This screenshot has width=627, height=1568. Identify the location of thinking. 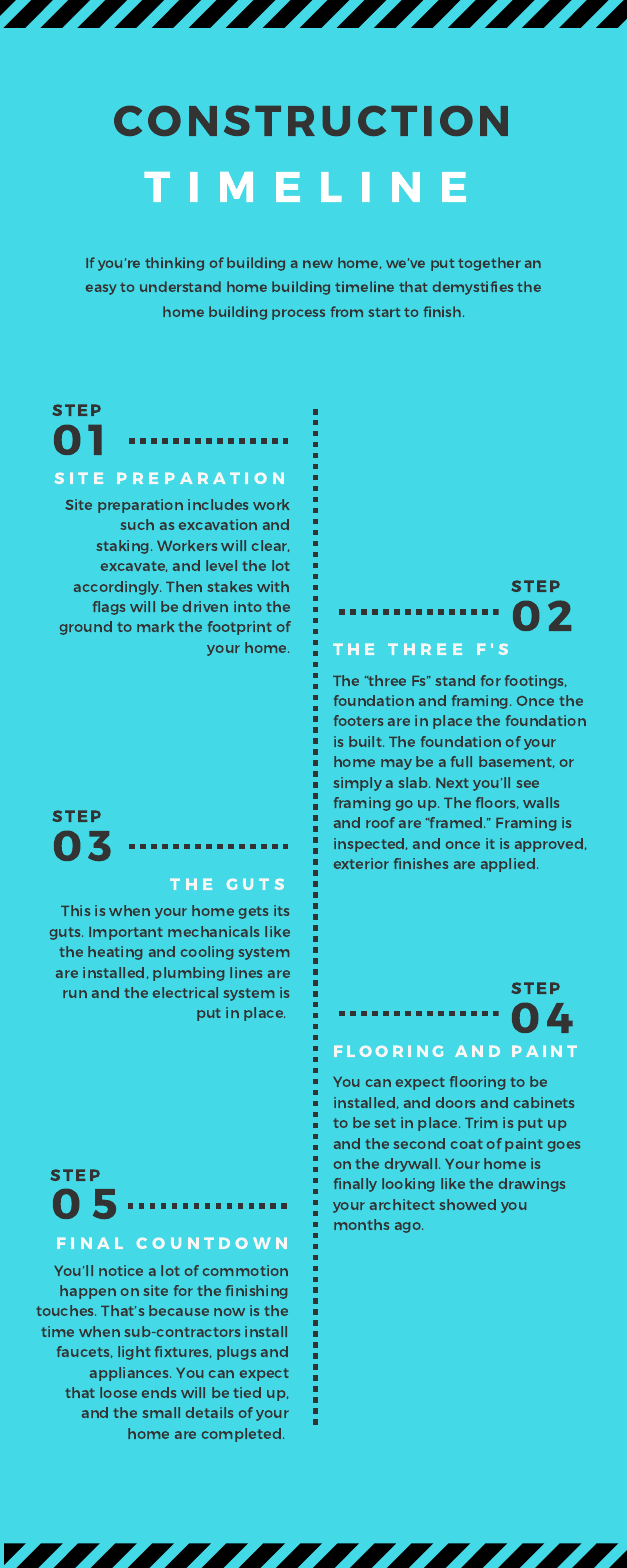
(174, 264).
